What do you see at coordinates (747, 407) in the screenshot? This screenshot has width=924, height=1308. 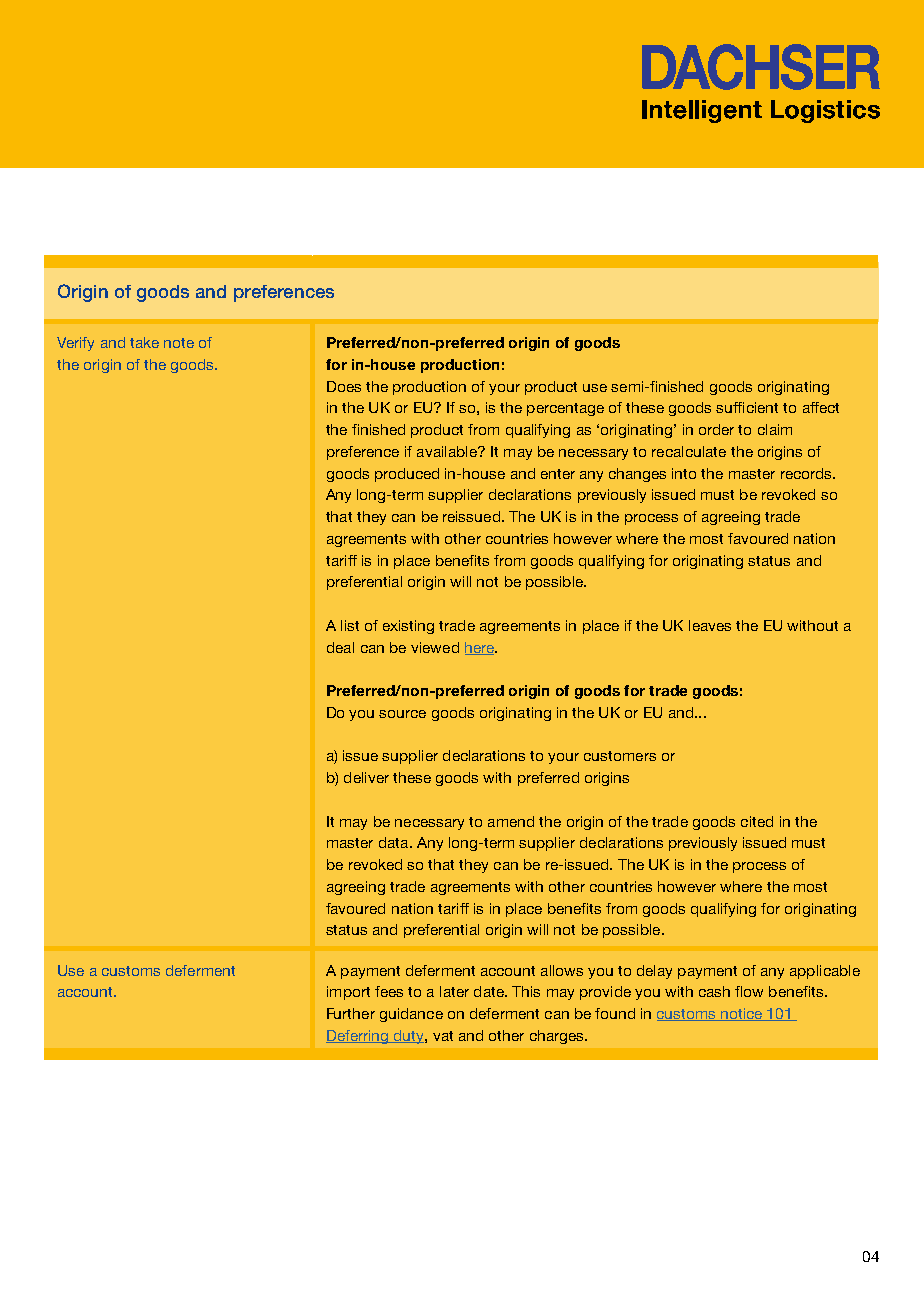 I see `sufficient` at bounding box center [747, 407].
